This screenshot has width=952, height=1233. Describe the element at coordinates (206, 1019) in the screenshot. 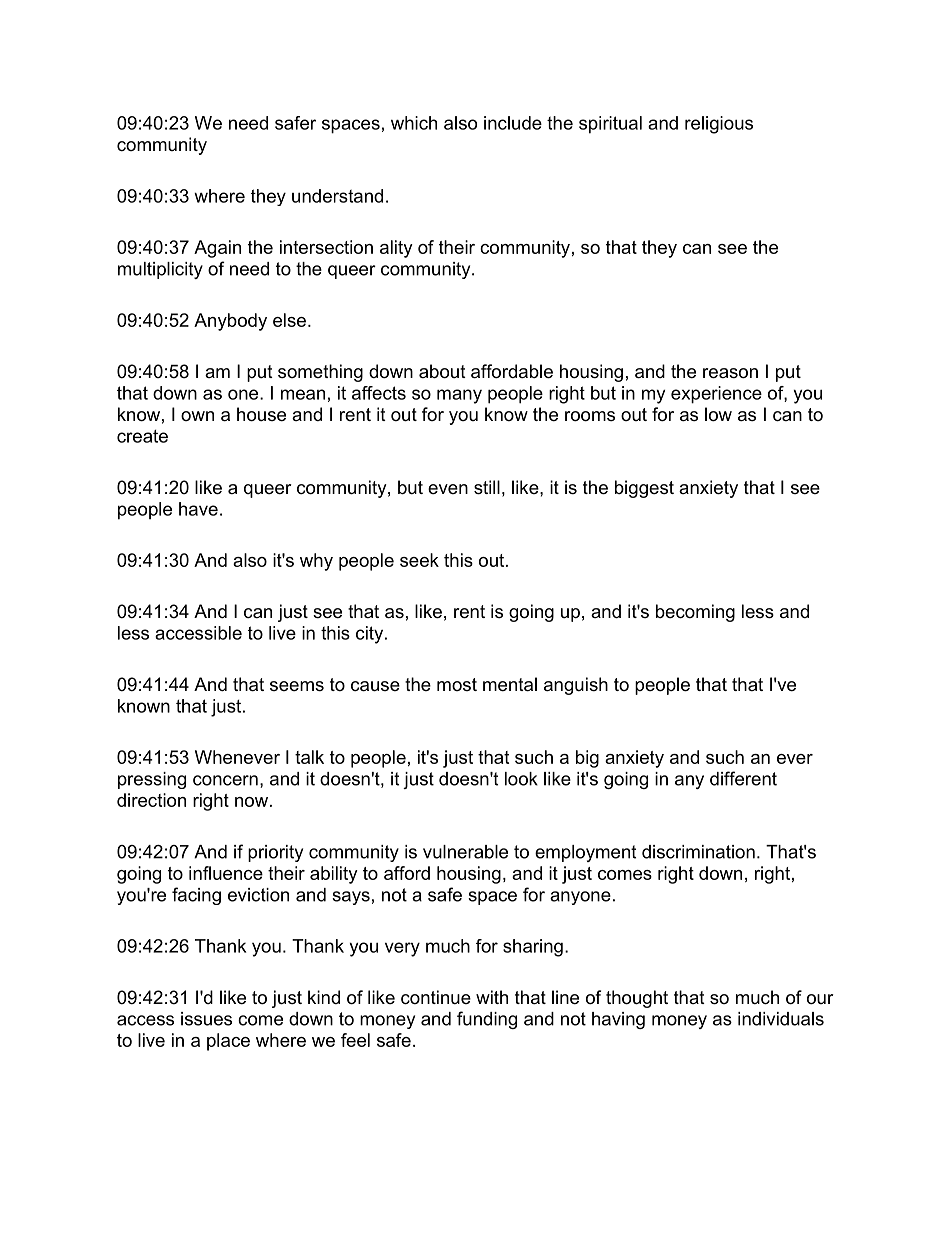

I see `issues` at that location.
